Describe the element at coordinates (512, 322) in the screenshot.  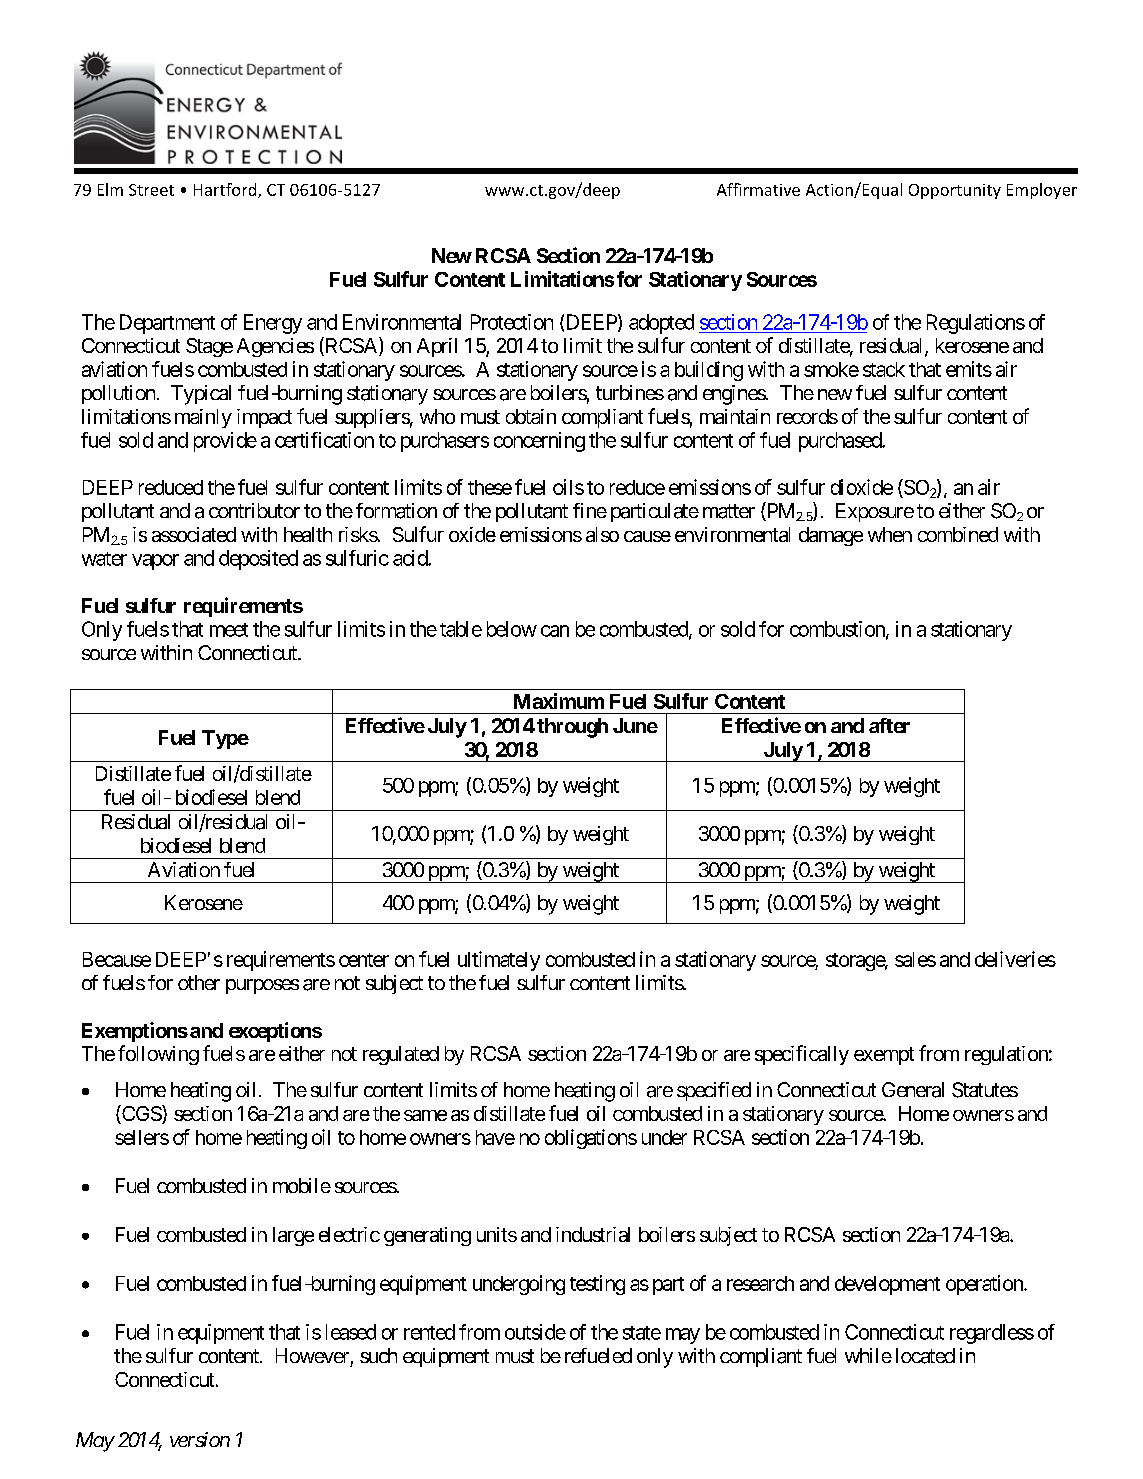
I see `Protection` at that location.
